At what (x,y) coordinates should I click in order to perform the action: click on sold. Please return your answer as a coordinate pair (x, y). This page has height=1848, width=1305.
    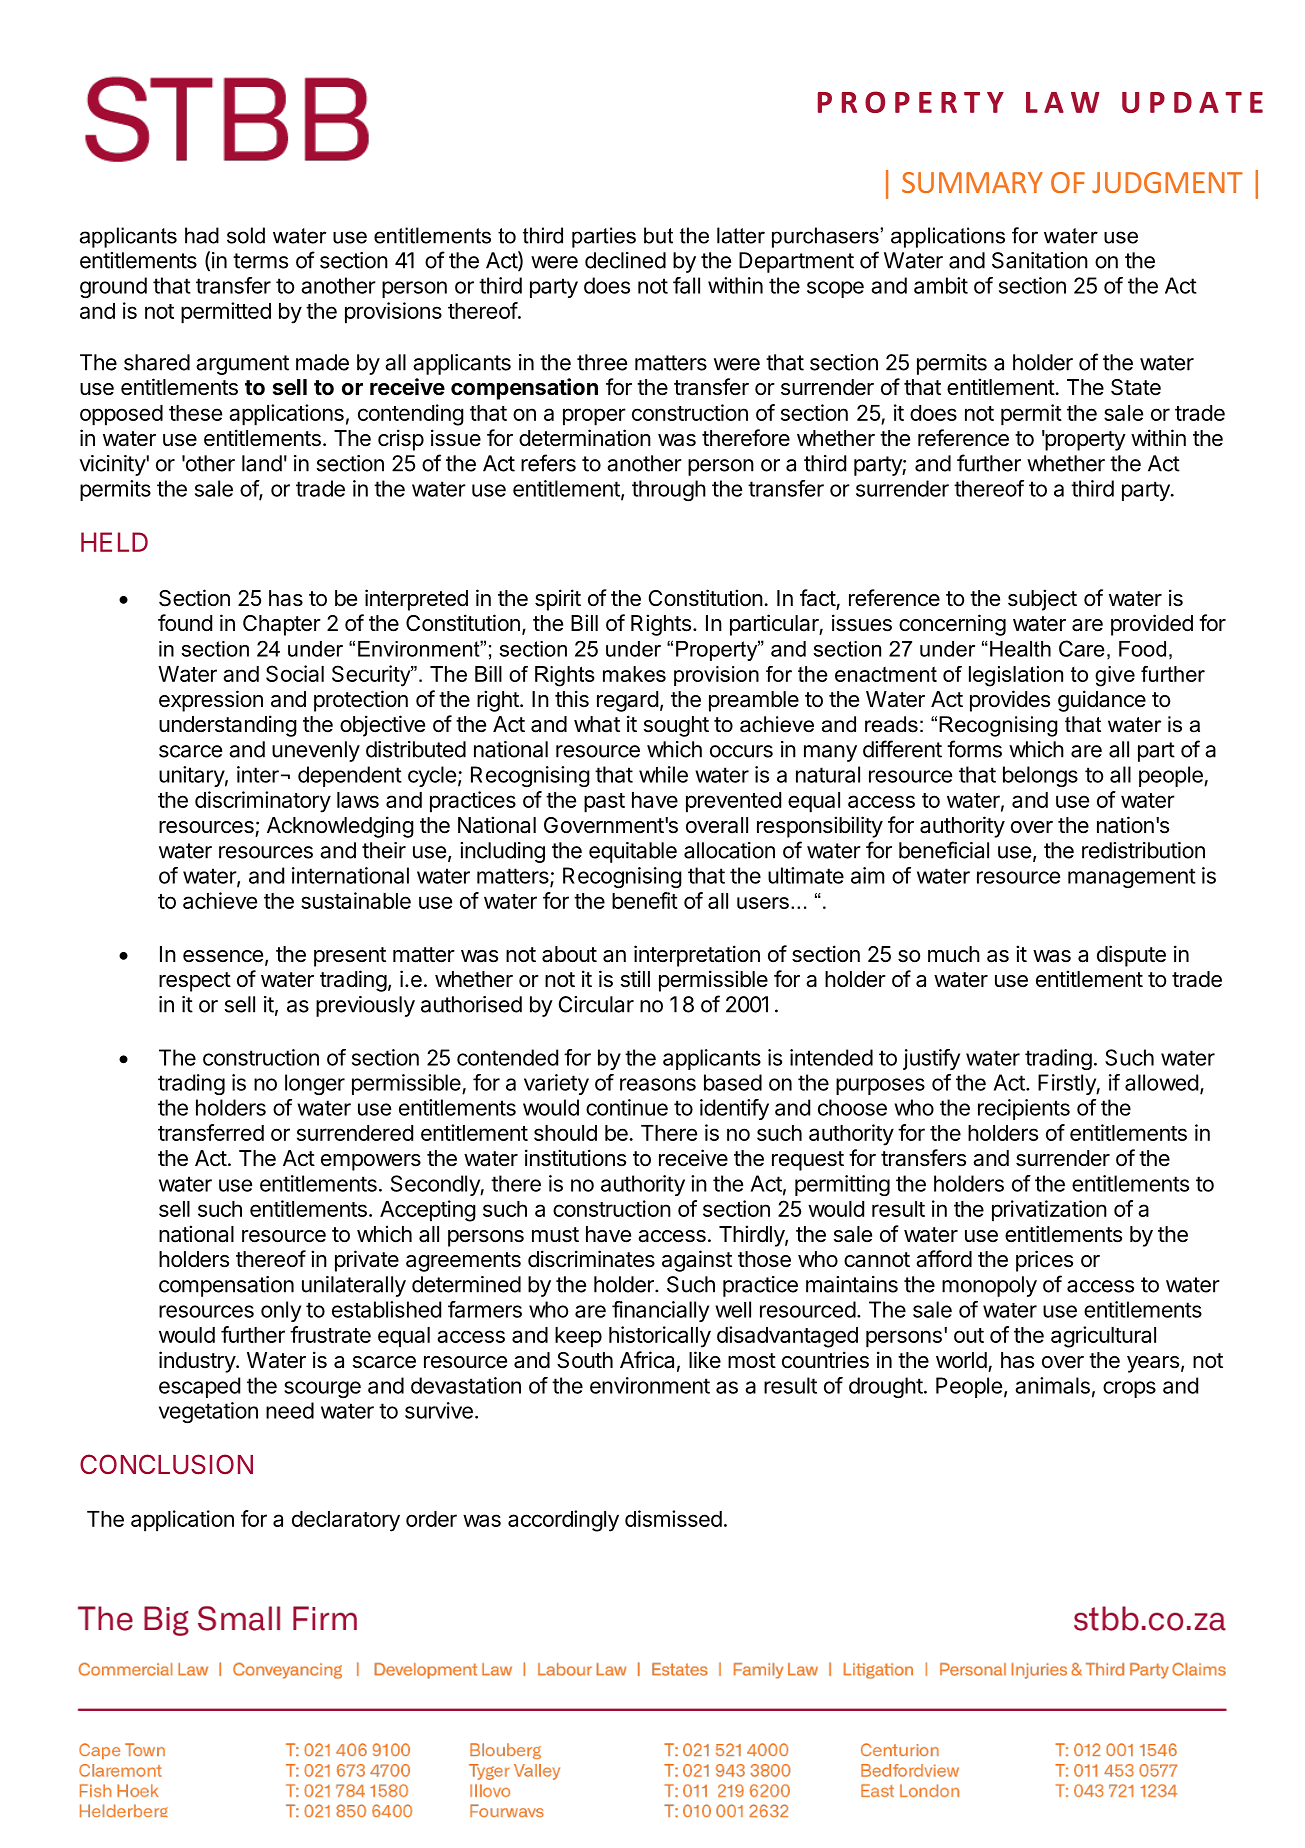
    Looking at the image, I should click on (246, 235).
